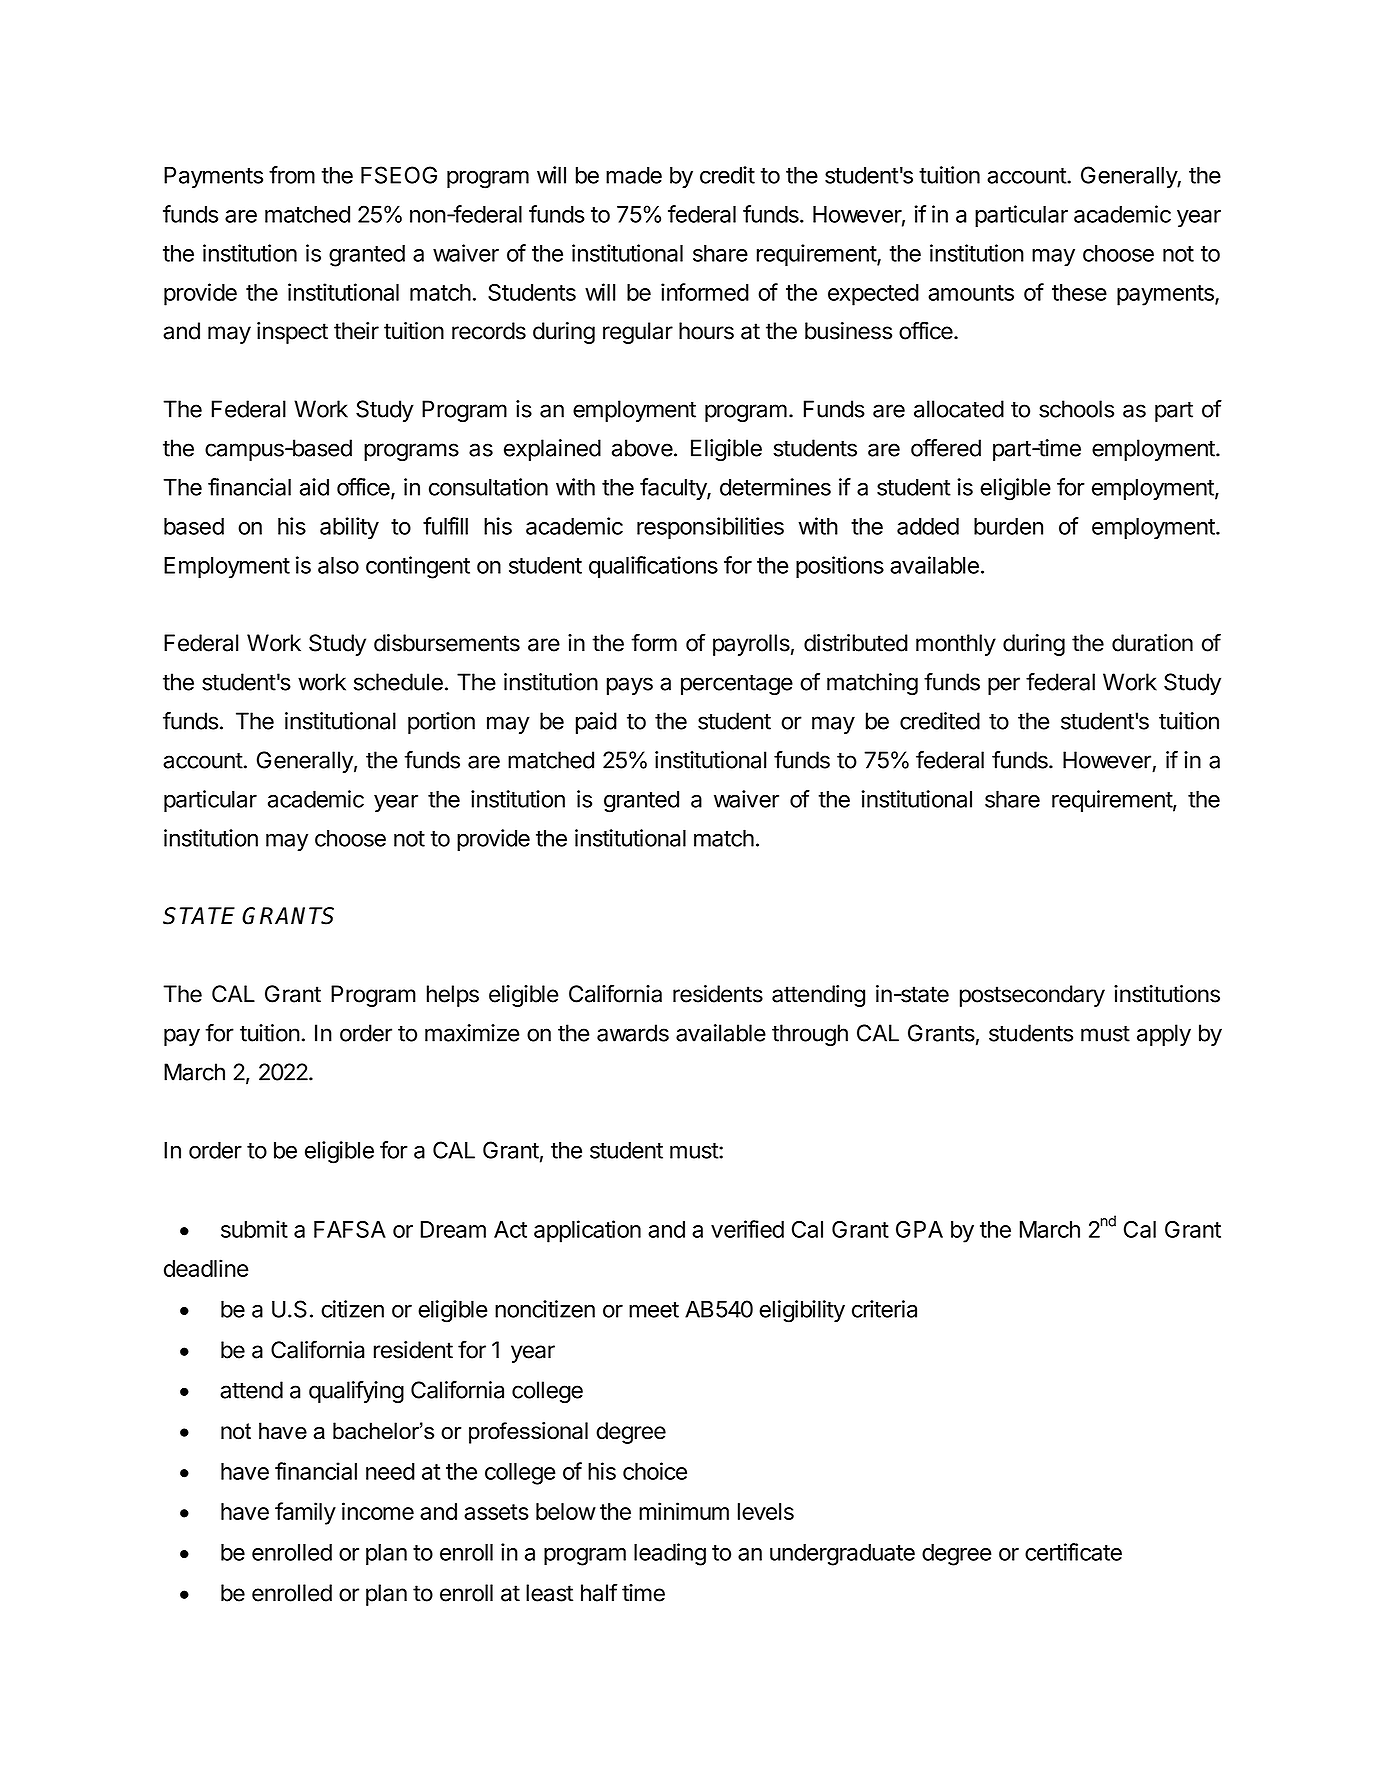  I want to click on these, so click(1079, 292).
